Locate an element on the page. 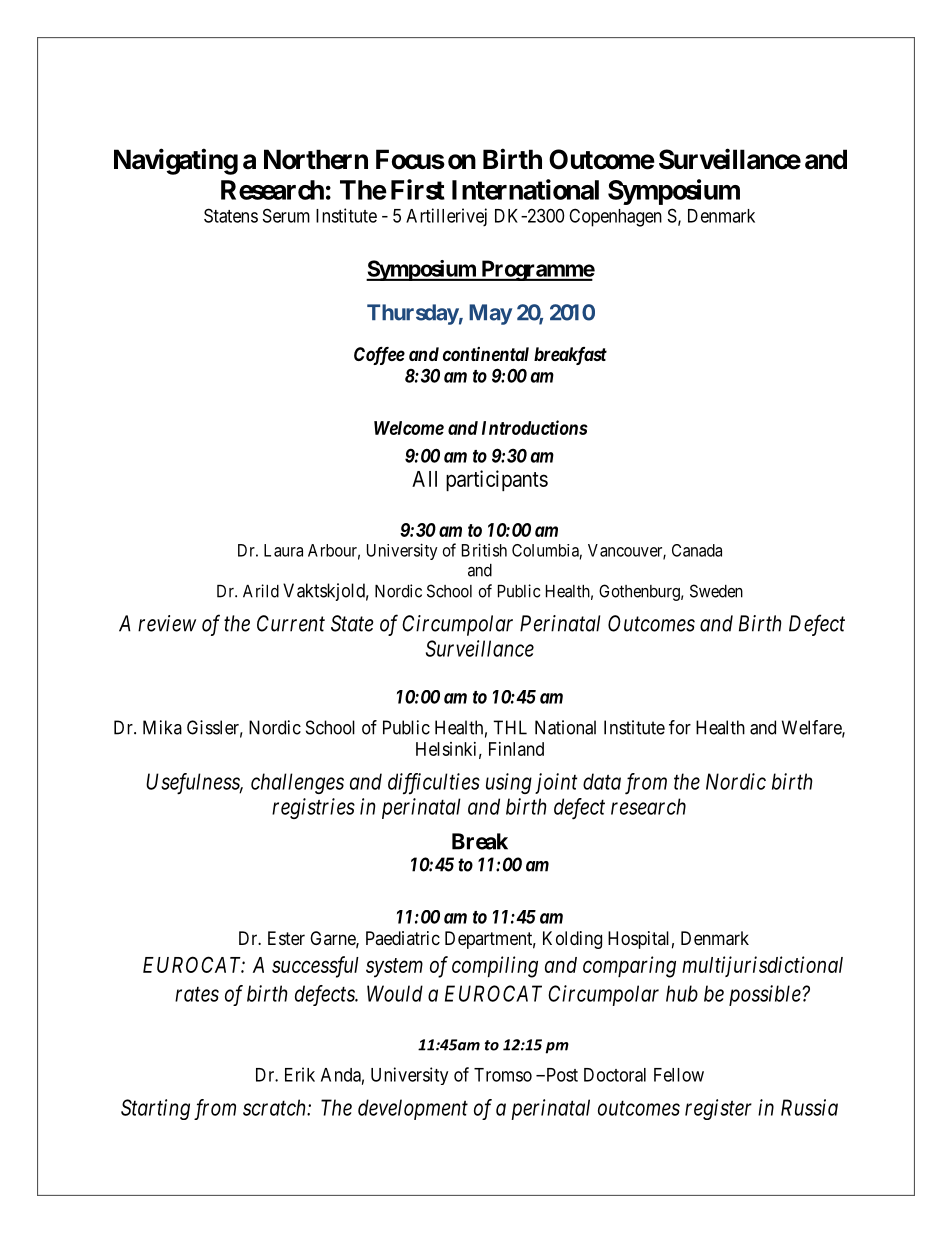  British is located at coordinates (484, 550).
